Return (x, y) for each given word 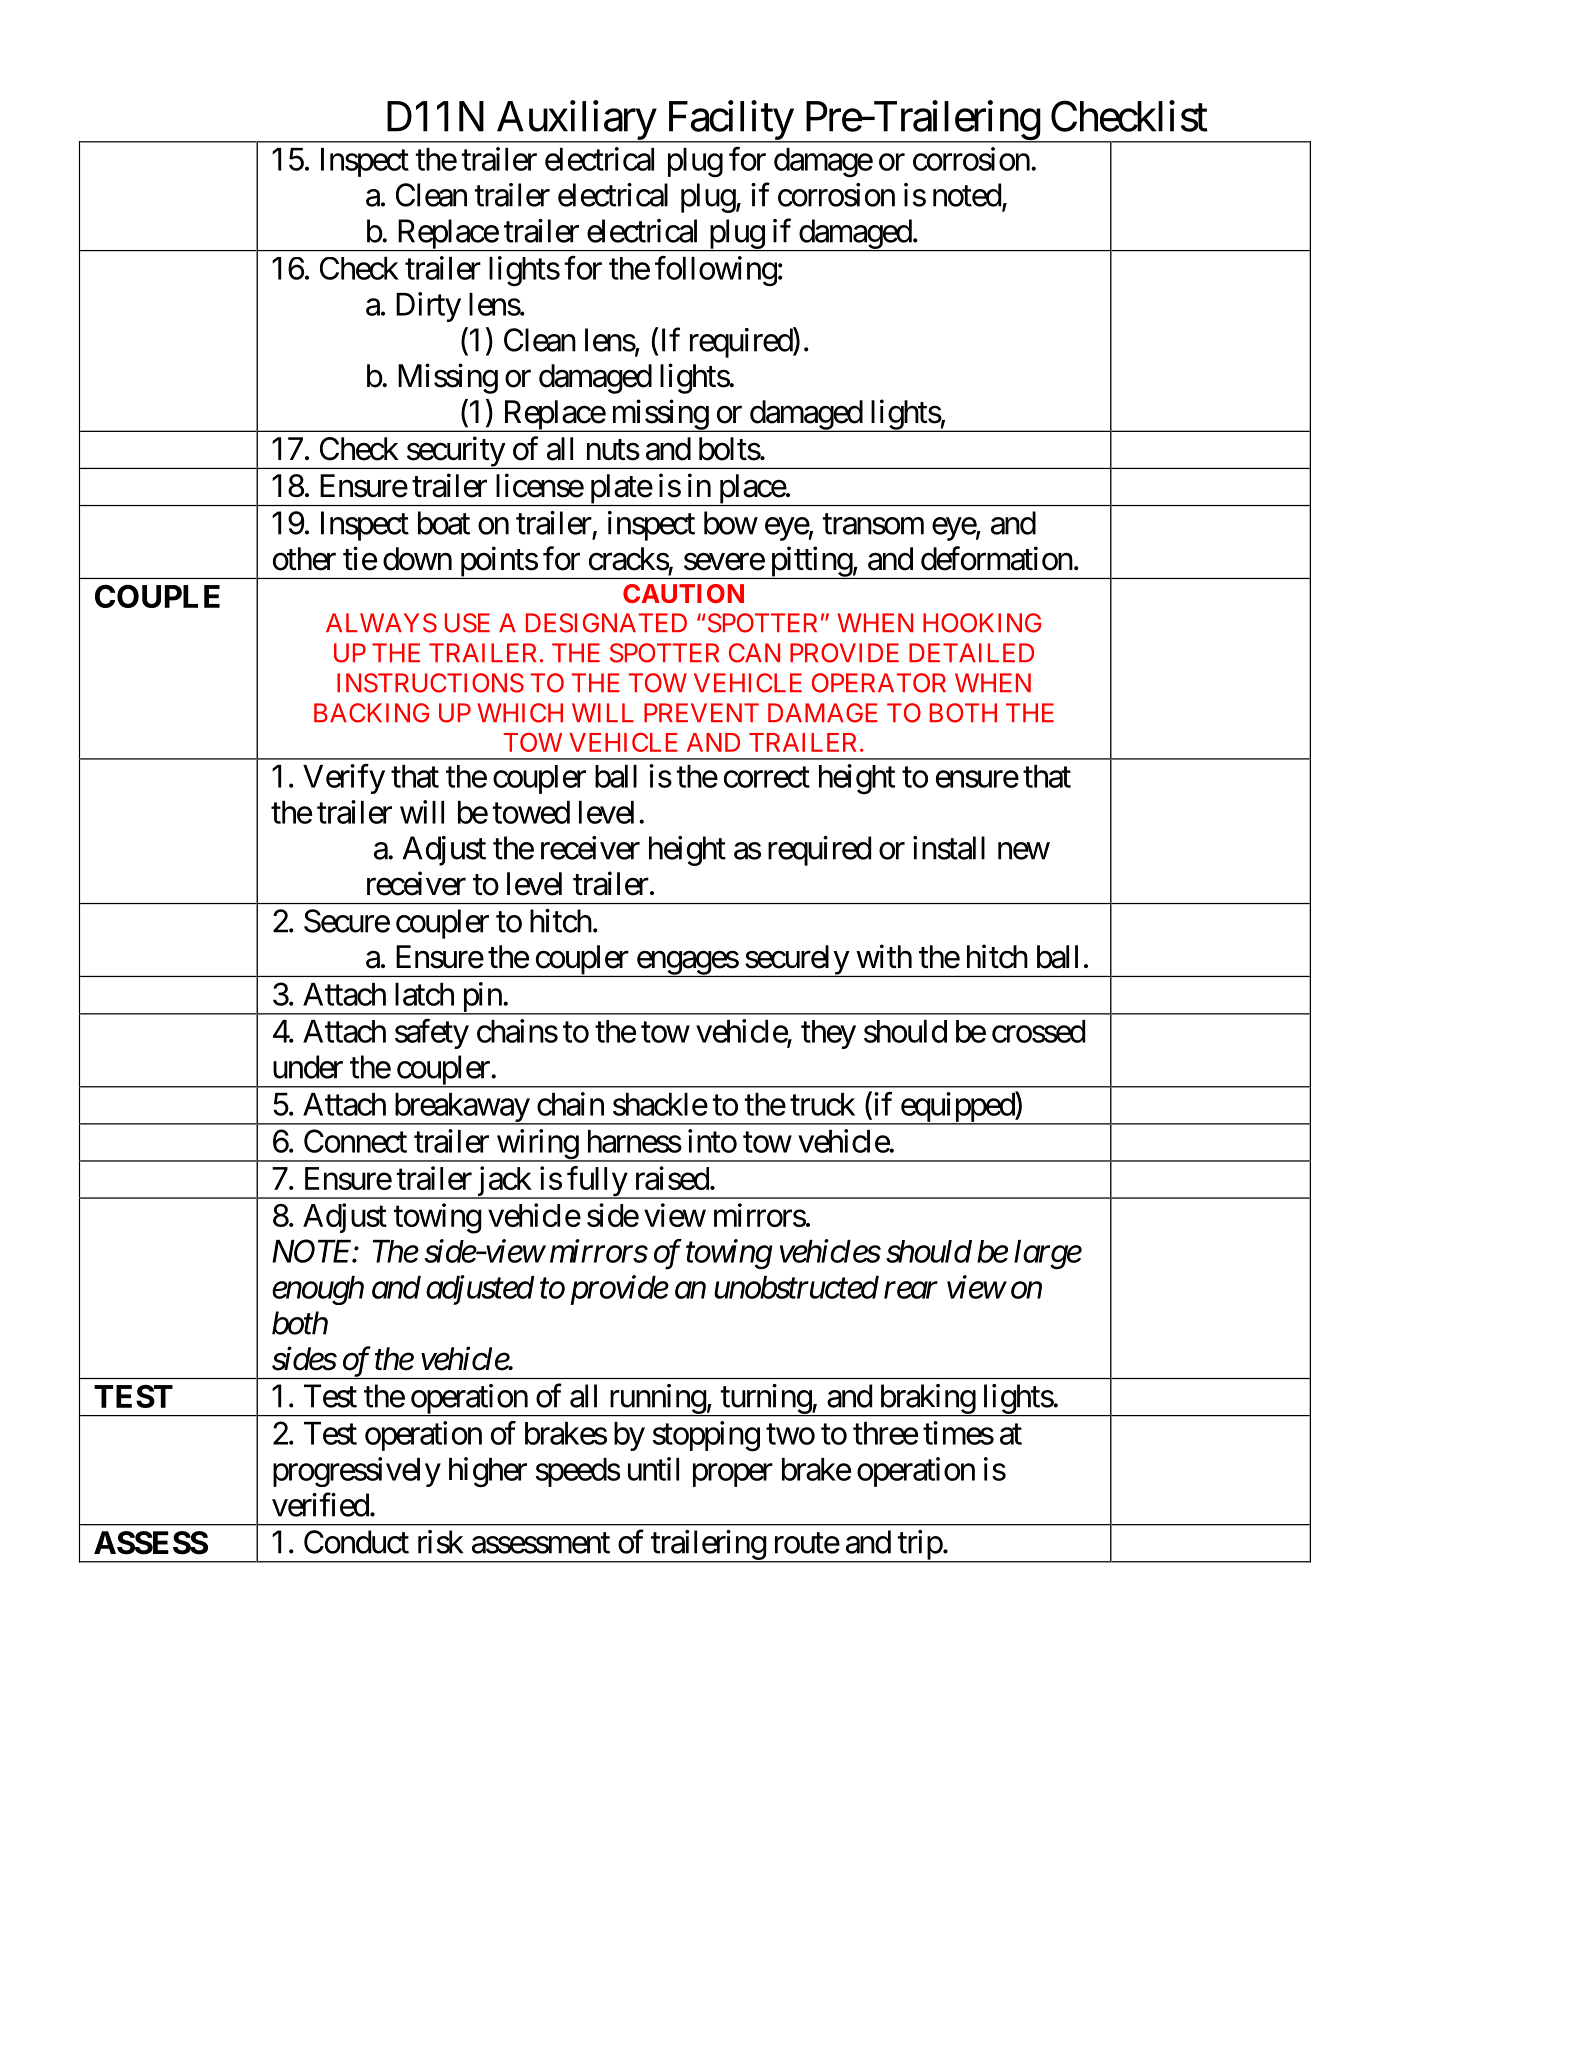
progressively (357, 1472)
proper (733, 1475)
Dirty (428, 307)
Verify (344, 779)
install (949, 848)
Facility (729, 121)
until (653, 1469)
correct (767, 777)
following (716, 271)
